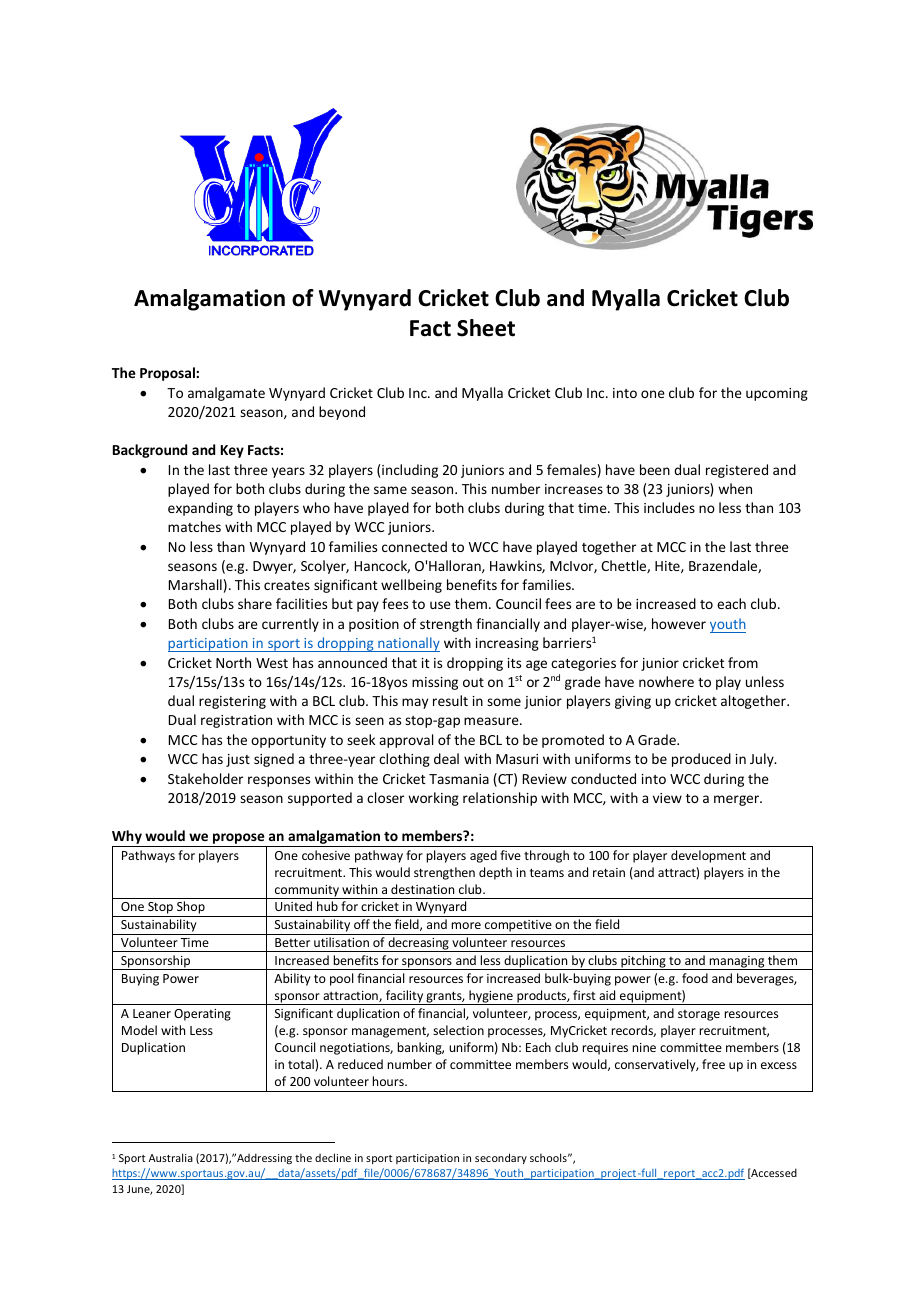 The height and width of the image is (1308, 924). Describe the element at coordinates (713, 1064) in the image. I see `free` at that location.
